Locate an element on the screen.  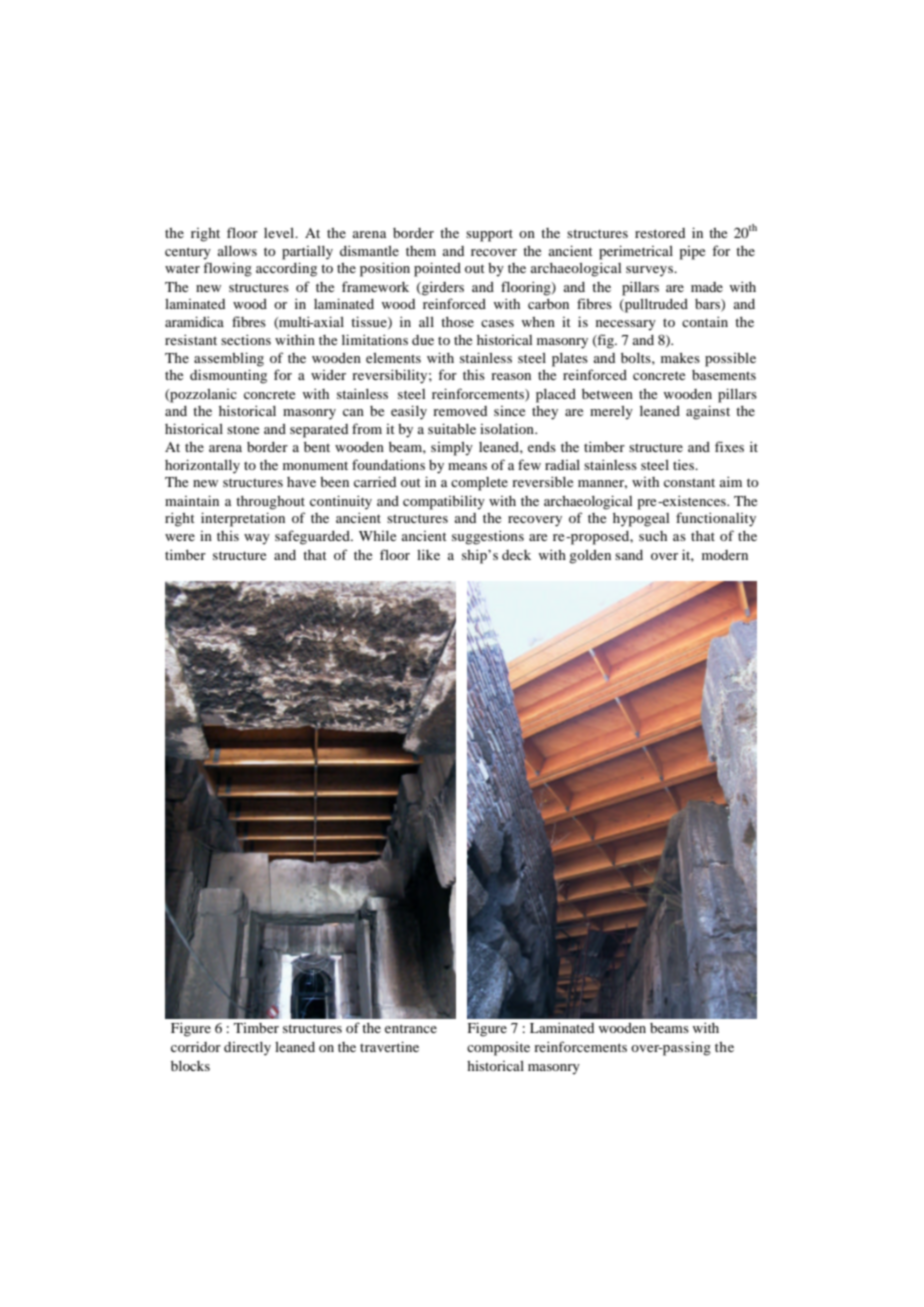
like is located at coordinates (428, 554).
